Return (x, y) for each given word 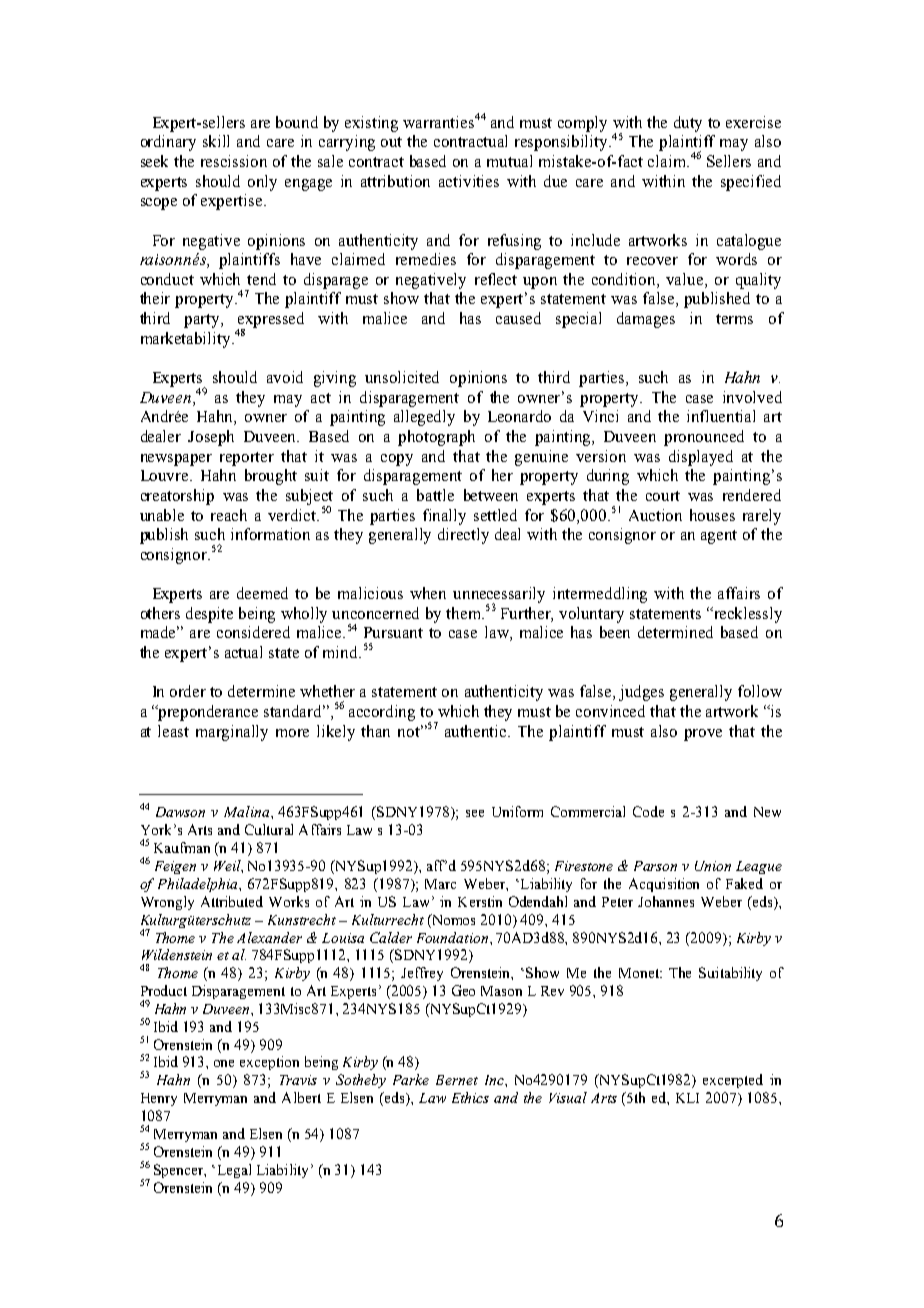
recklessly (747, 615)
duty (688, 124)
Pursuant (393, 632)
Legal (232, 1171)
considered (253, 632)
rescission (234, 161)
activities (469, 181)
